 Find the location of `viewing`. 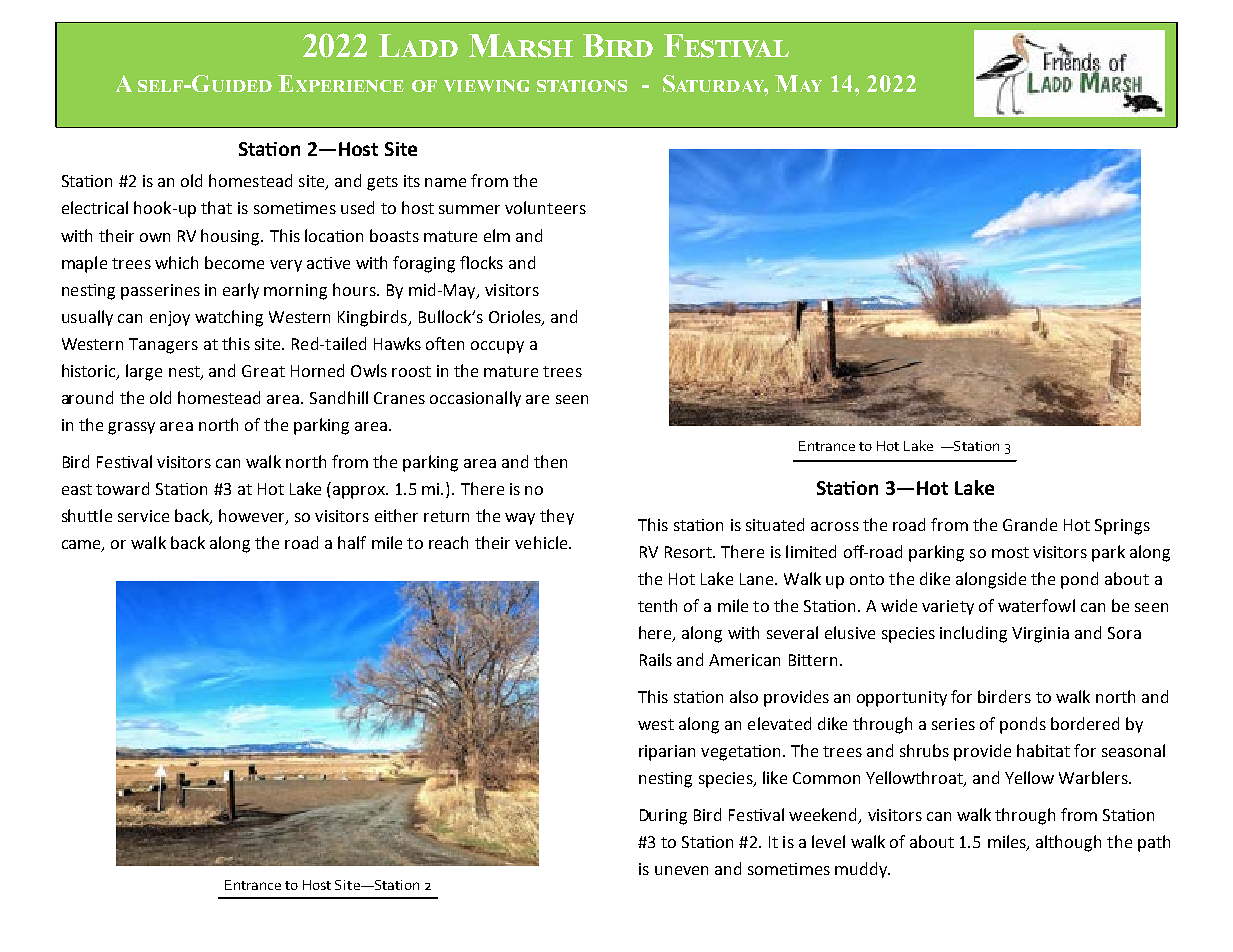

viewing is located at coordinates (486, 86).
